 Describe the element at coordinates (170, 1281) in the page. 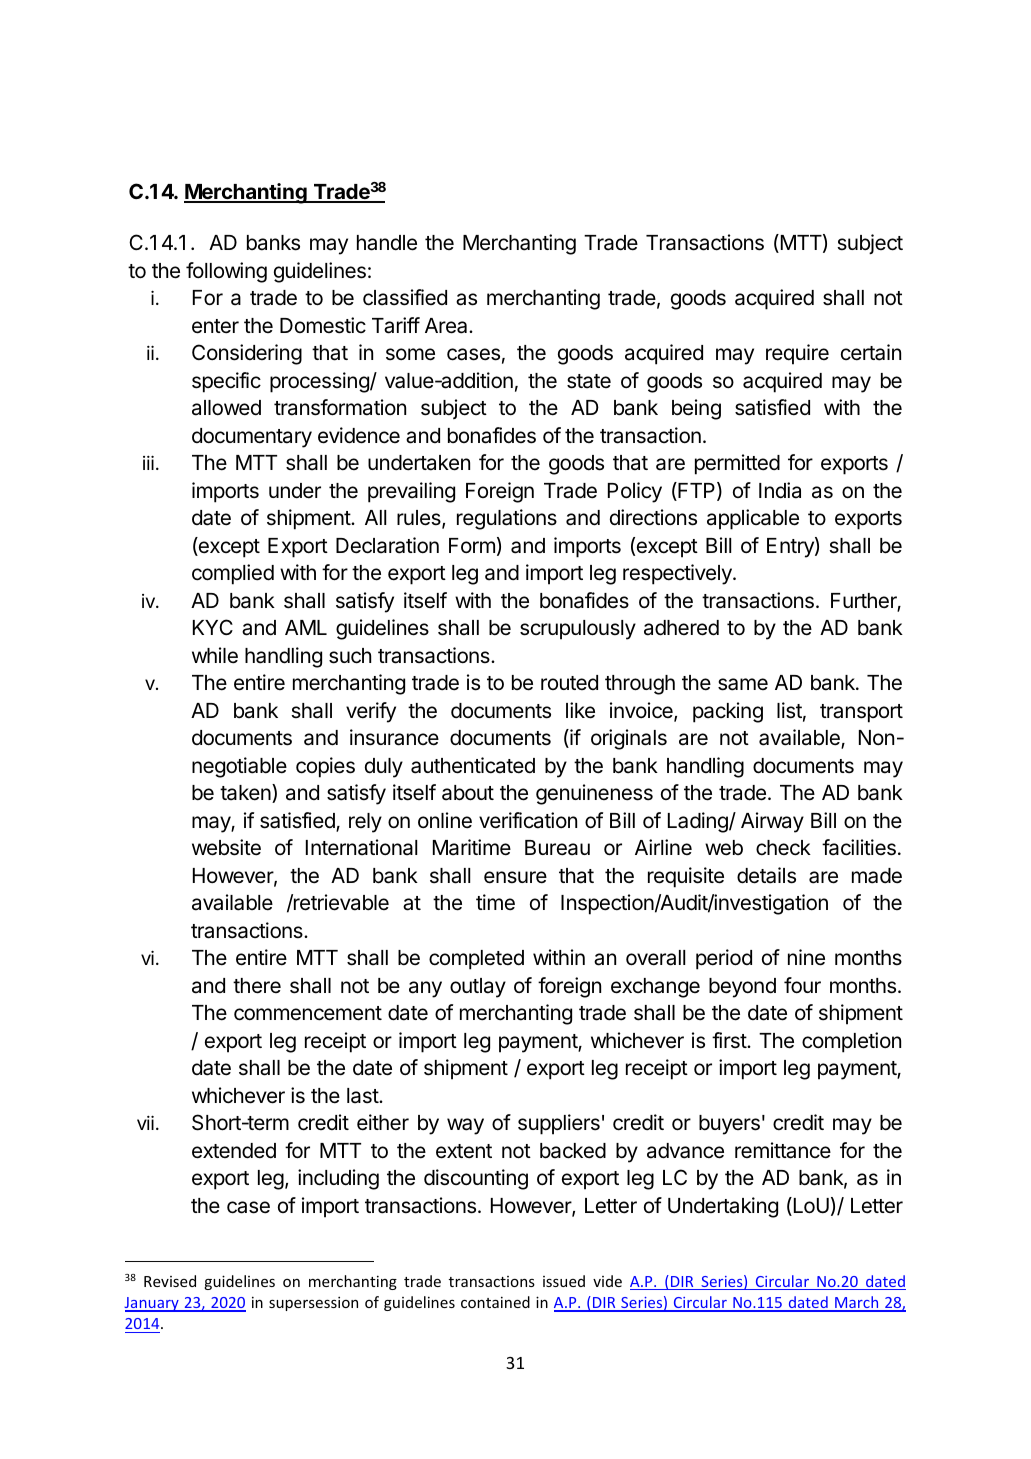

I see `Revised` at that location.
